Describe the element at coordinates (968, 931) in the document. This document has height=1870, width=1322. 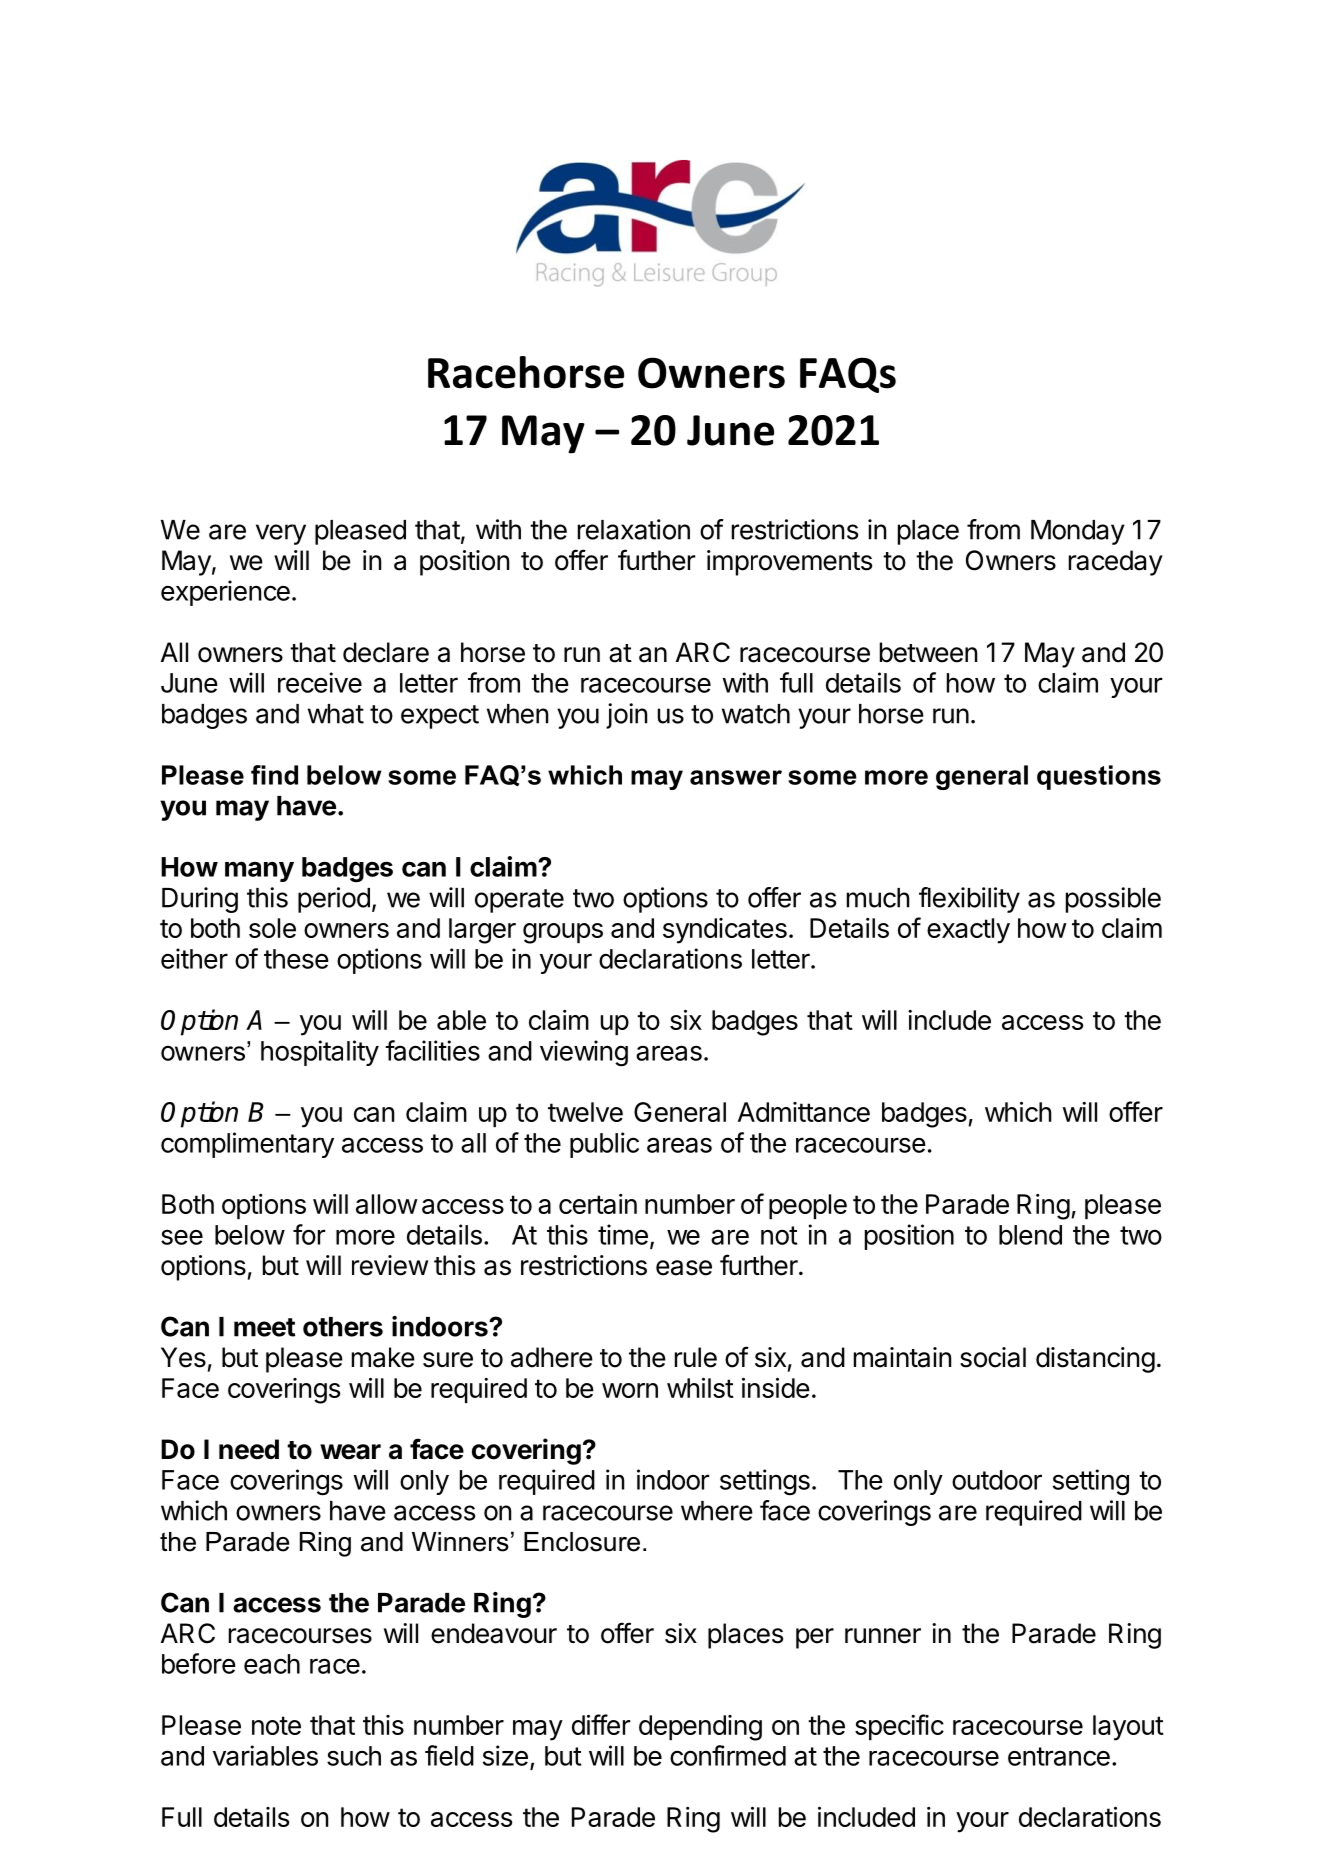
I see `exactly` at that location.
